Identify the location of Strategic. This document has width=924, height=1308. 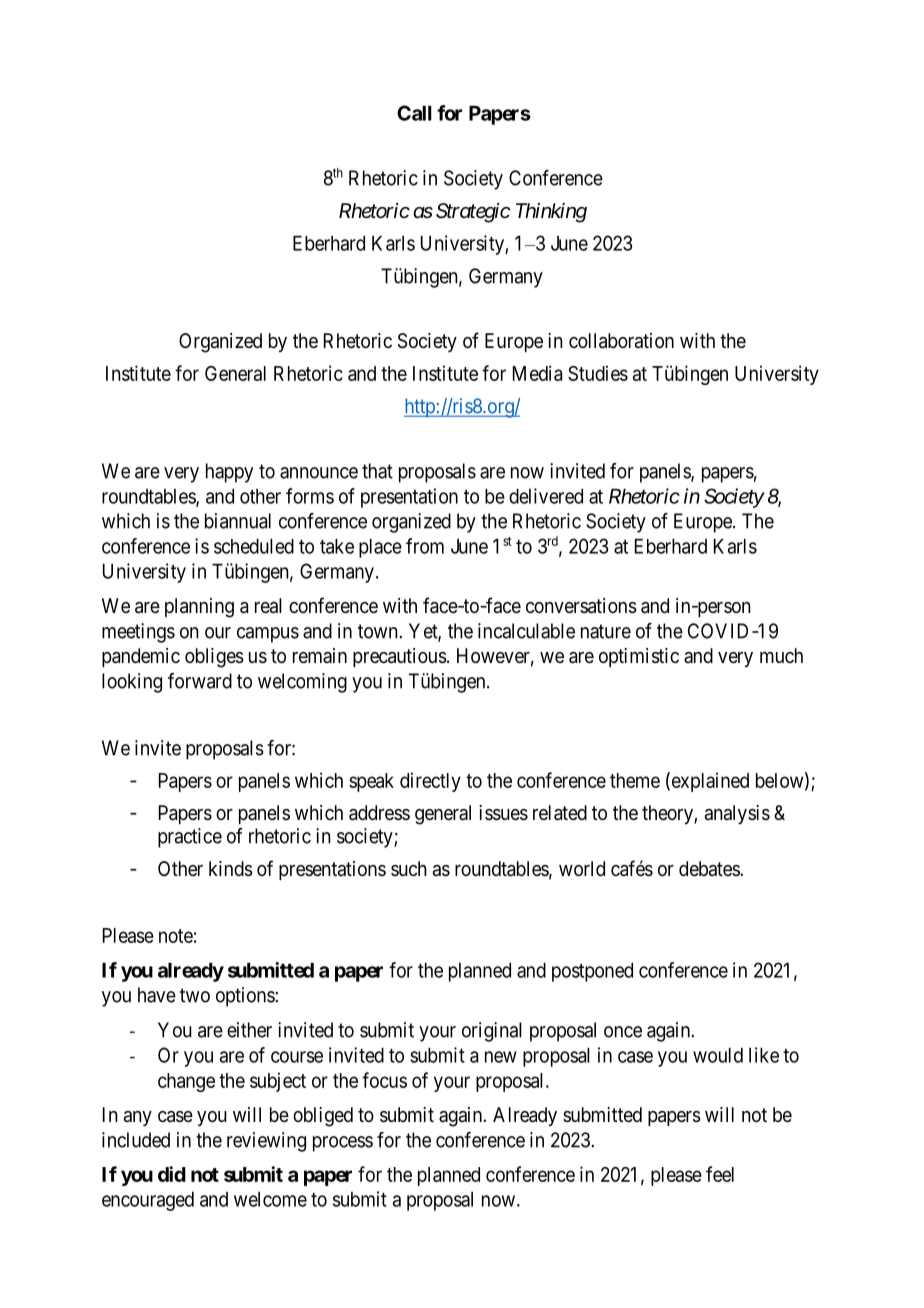
(473, 213).
